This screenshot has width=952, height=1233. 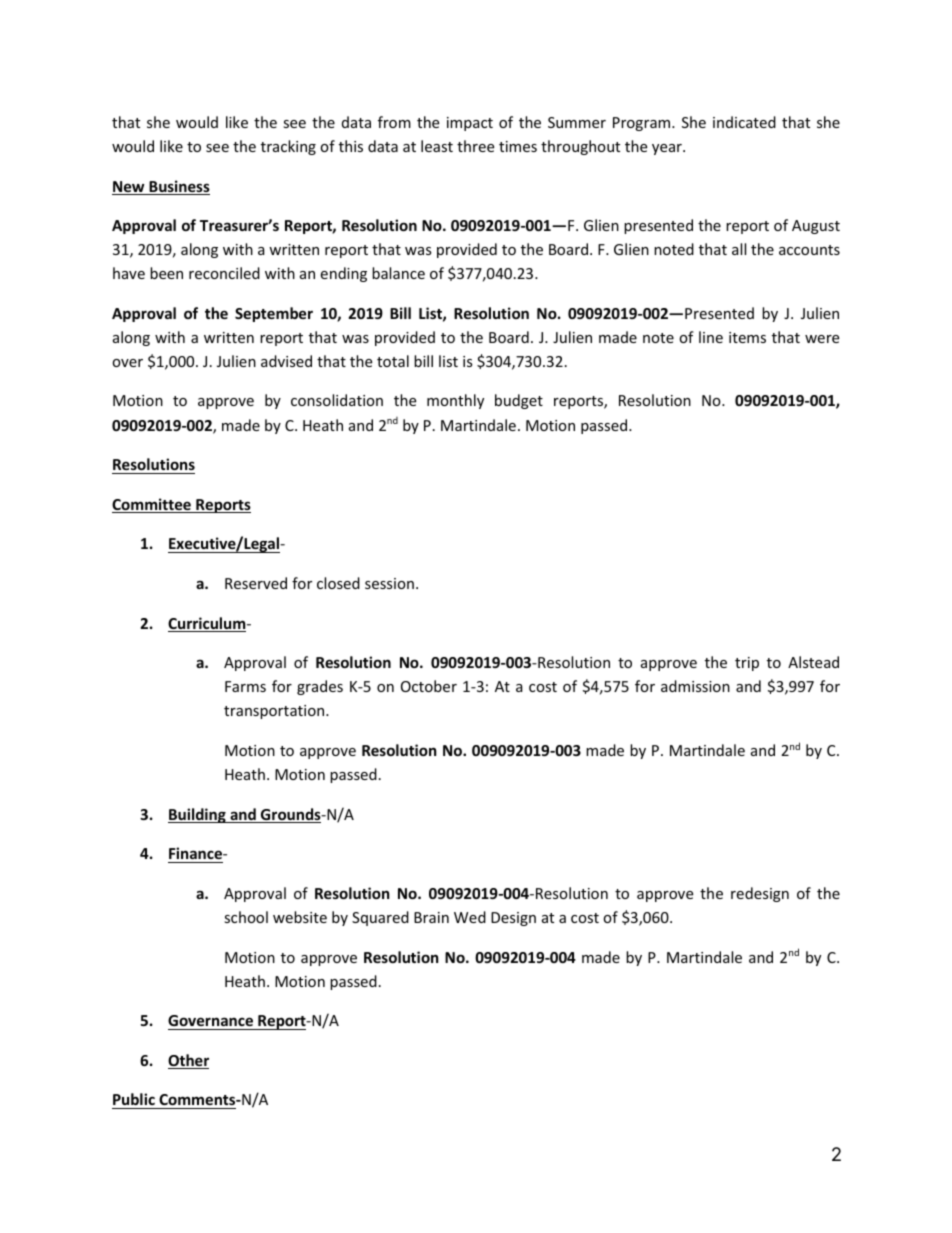 I want to click on Brain, so click(x=431, y=917).
